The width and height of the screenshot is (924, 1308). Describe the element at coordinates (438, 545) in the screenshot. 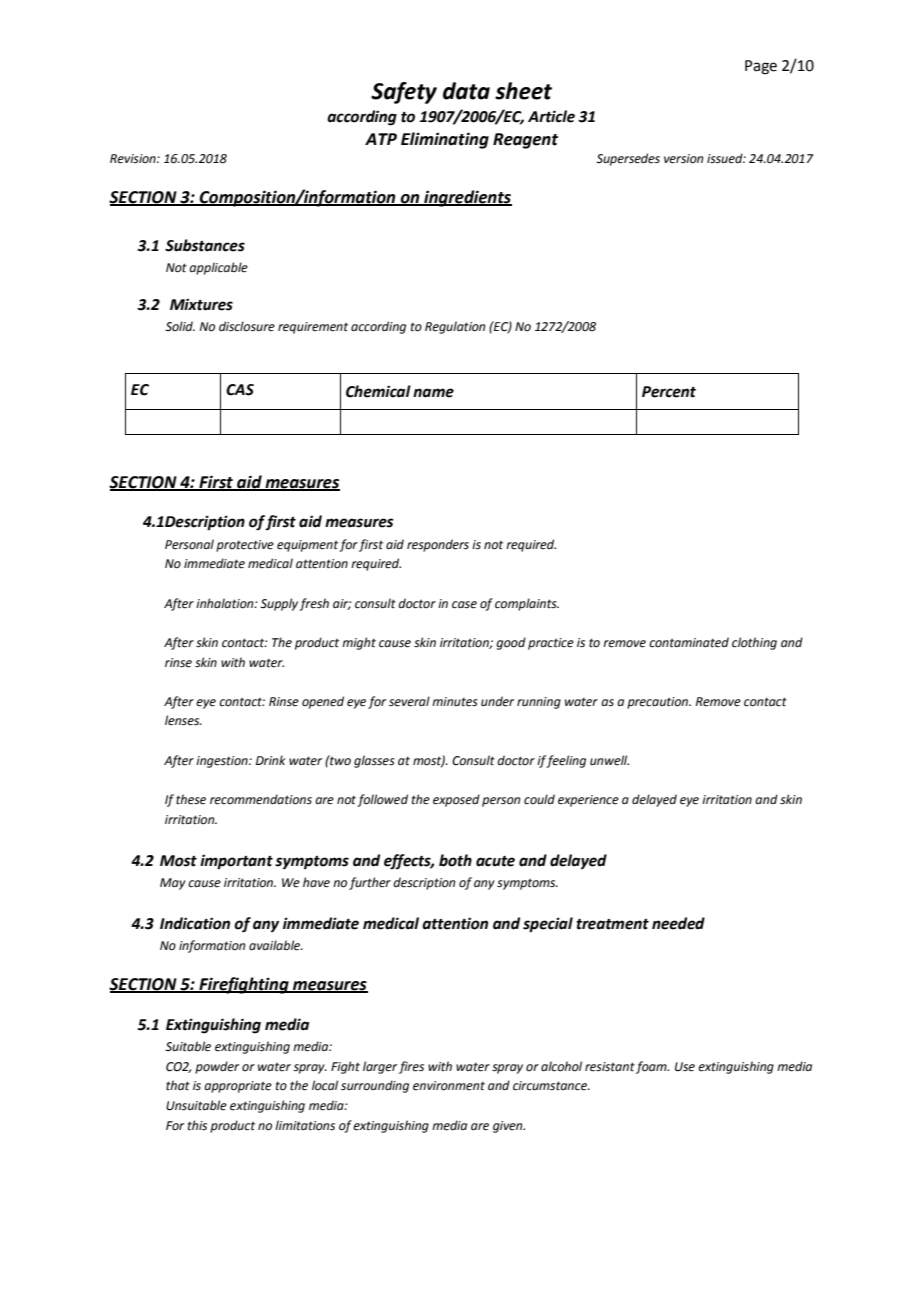

I see `responders` at that location.
